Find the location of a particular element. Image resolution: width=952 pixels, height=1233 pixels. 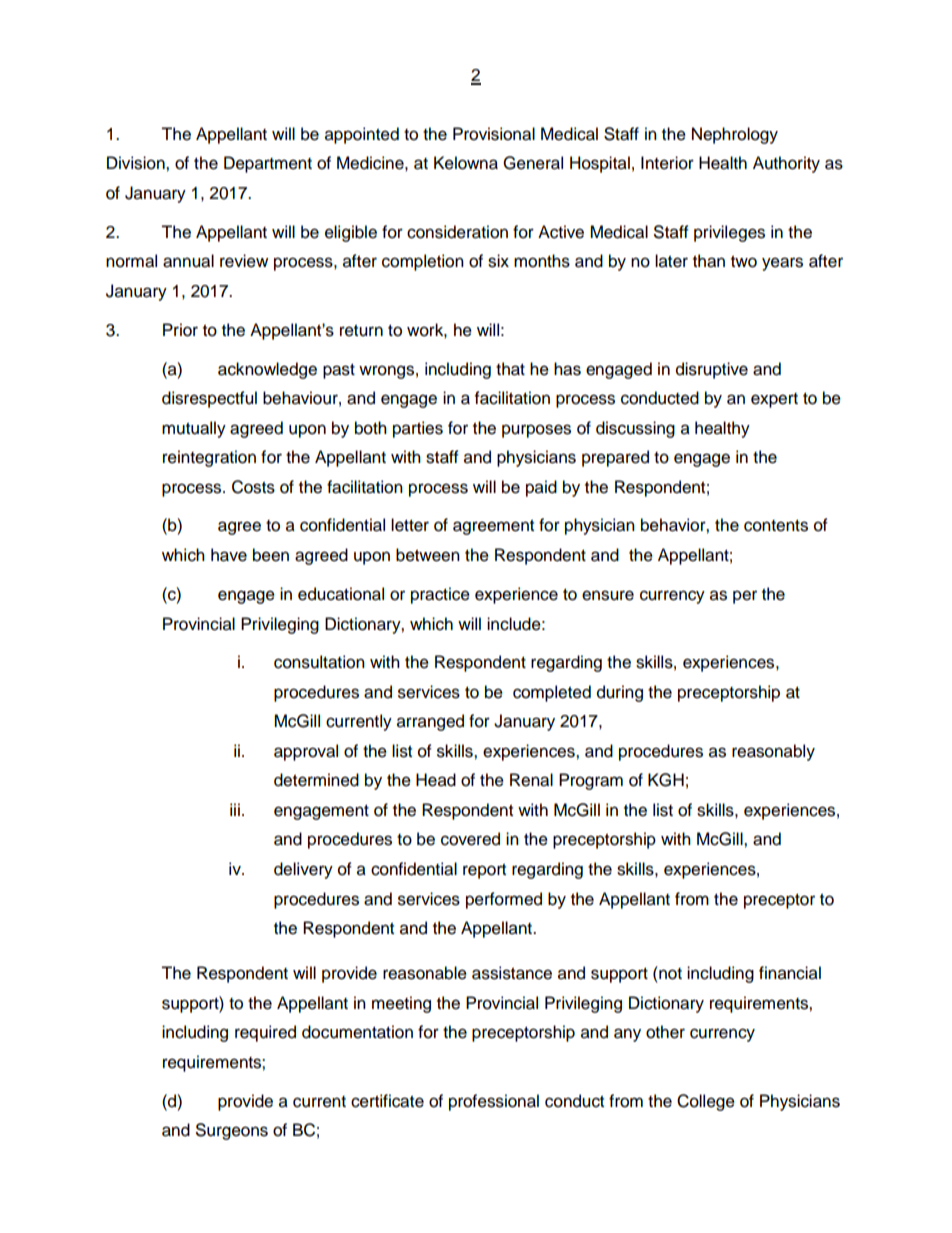

Interior is located at coordinates (667, 163).
